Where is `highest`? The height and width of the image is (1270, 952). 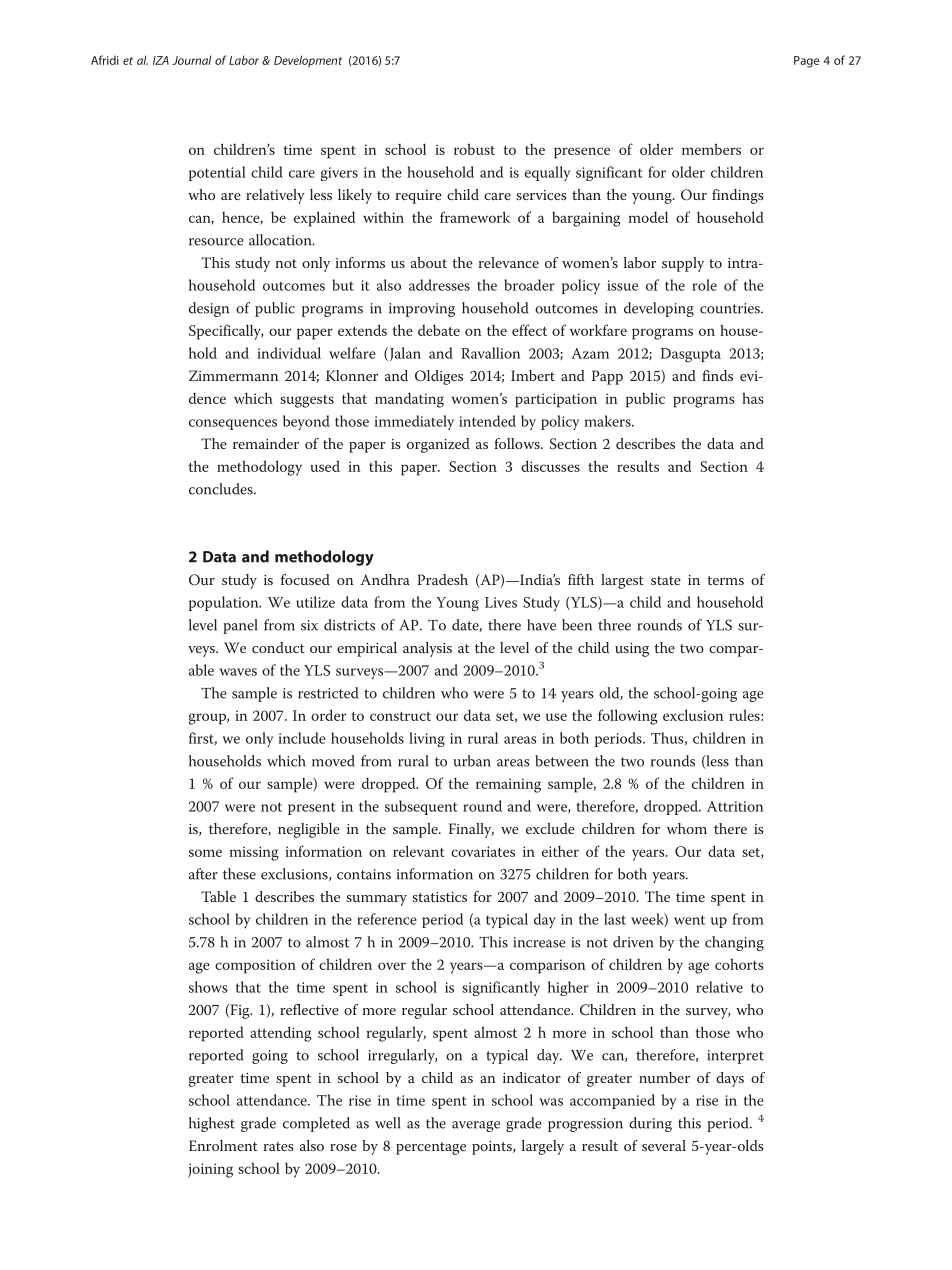 highest is located at coordinates (212, 1124).
